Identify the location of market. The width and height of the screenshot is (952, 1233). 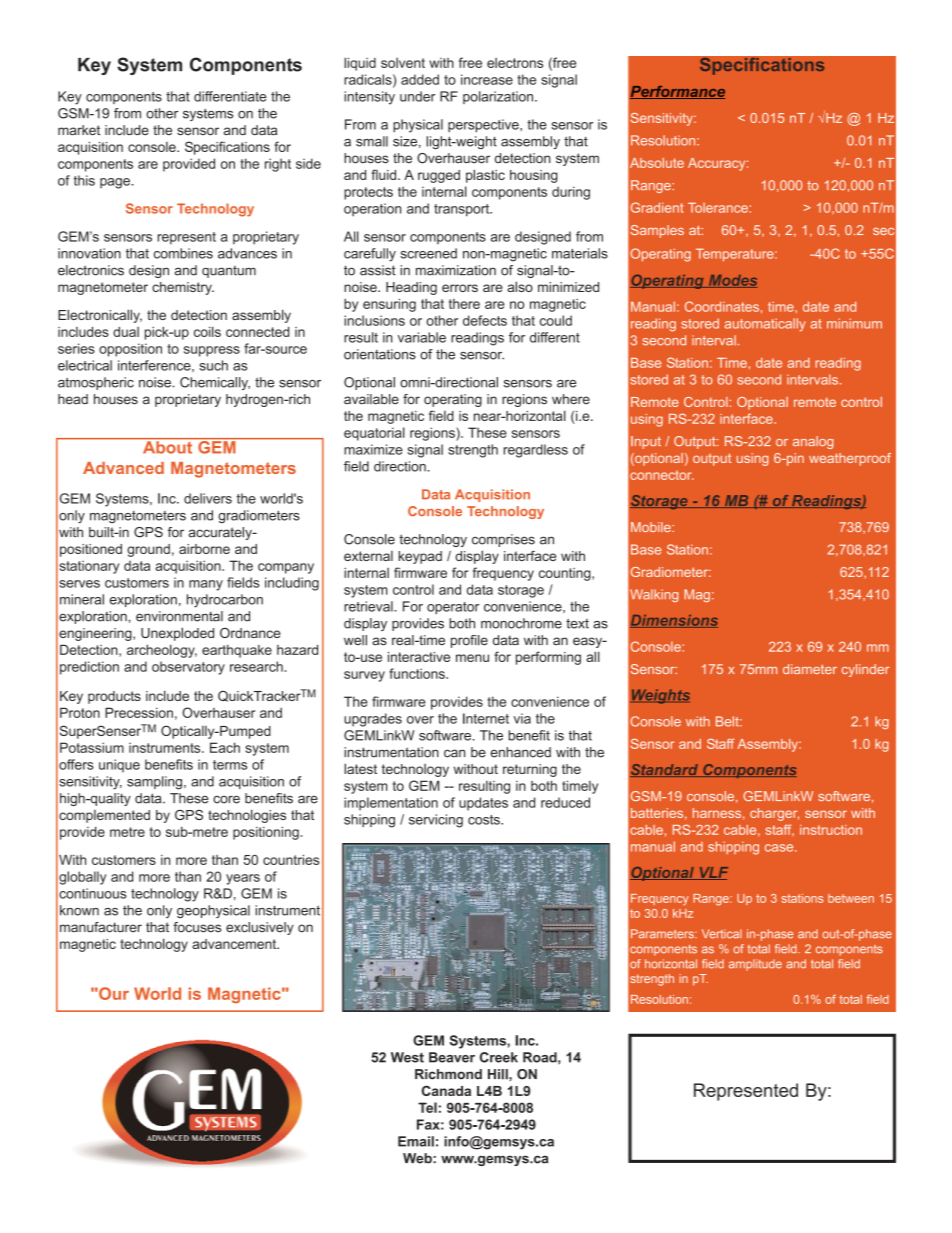
(79, 130).
